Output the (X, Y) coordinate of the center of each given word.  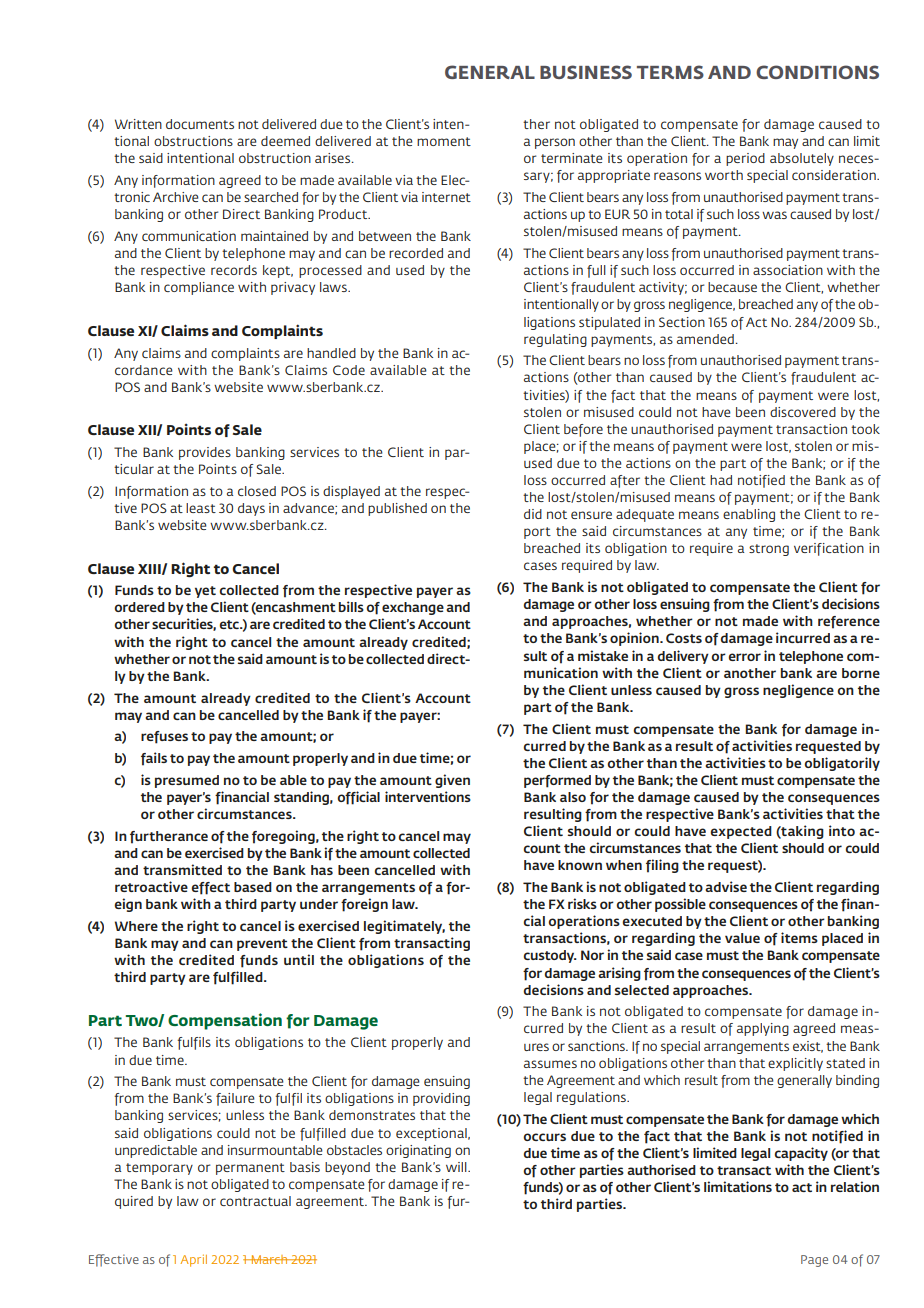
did (533, 514)
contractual (255, 1201)
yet (205, 592)
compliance (199, 288)
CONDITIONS (817, 72)
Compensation (225, 1021)
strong (769, 550)
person (555, 143)
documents (200, 124)
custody (550, 956)
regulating (555, 340)
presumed (187, 781)
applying (763, 1029)
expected (741, 832)
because (732, 287)
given (452, 781)
